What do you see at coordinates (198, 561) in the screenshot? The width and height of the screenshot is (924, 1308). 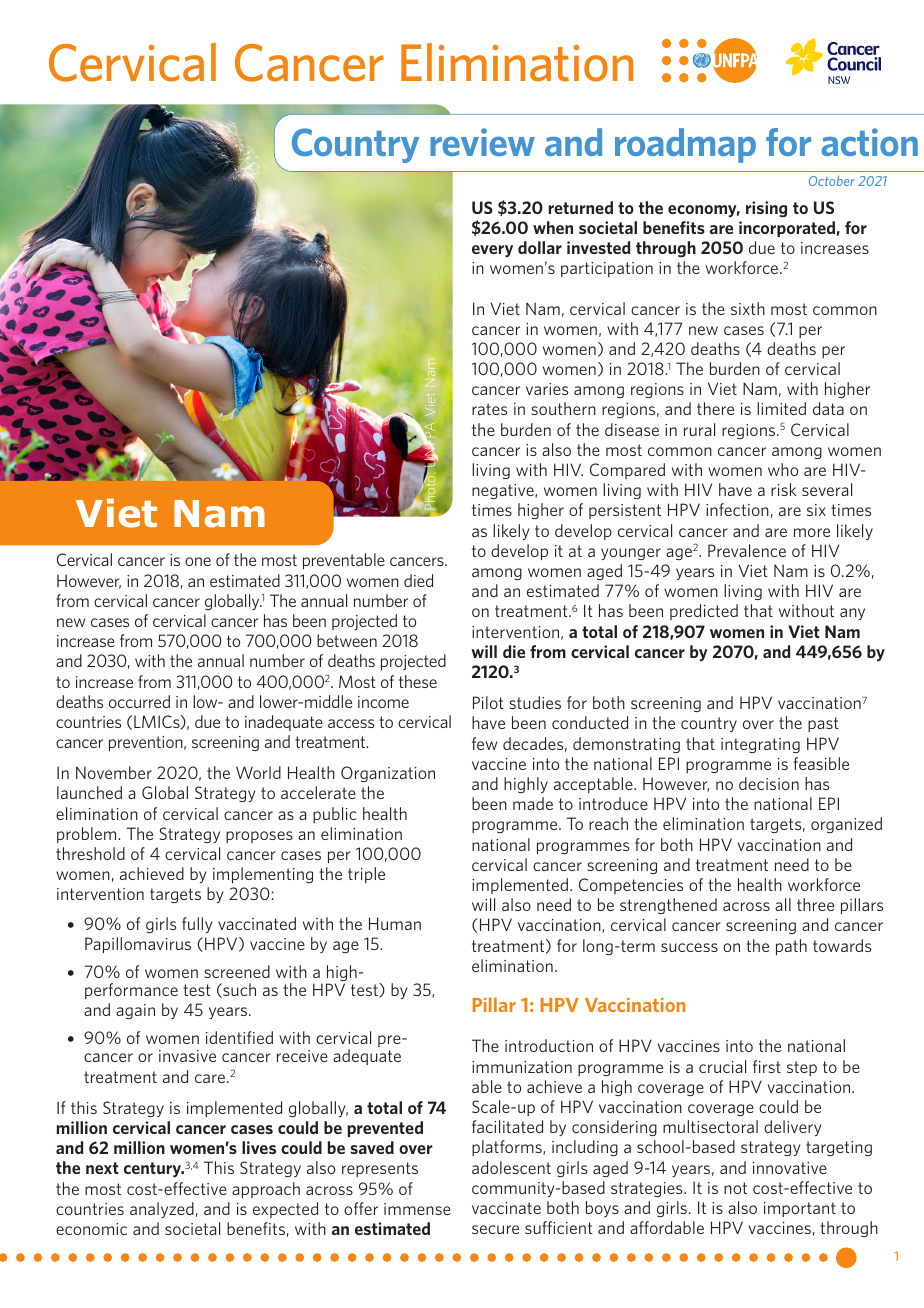 I see `one` at bounding box center [198, 561].
